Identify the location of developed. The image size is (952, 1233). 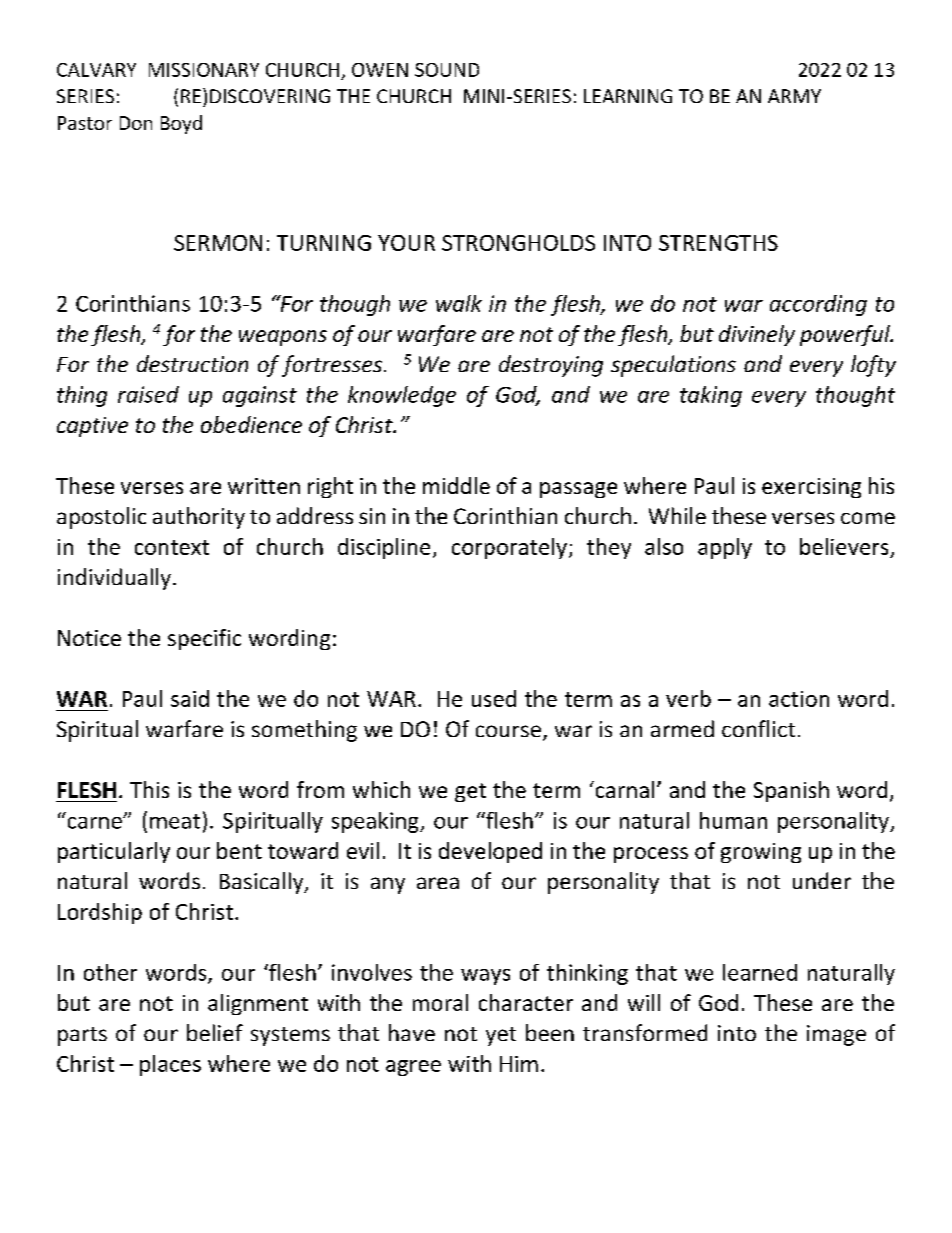
(490, 852).
